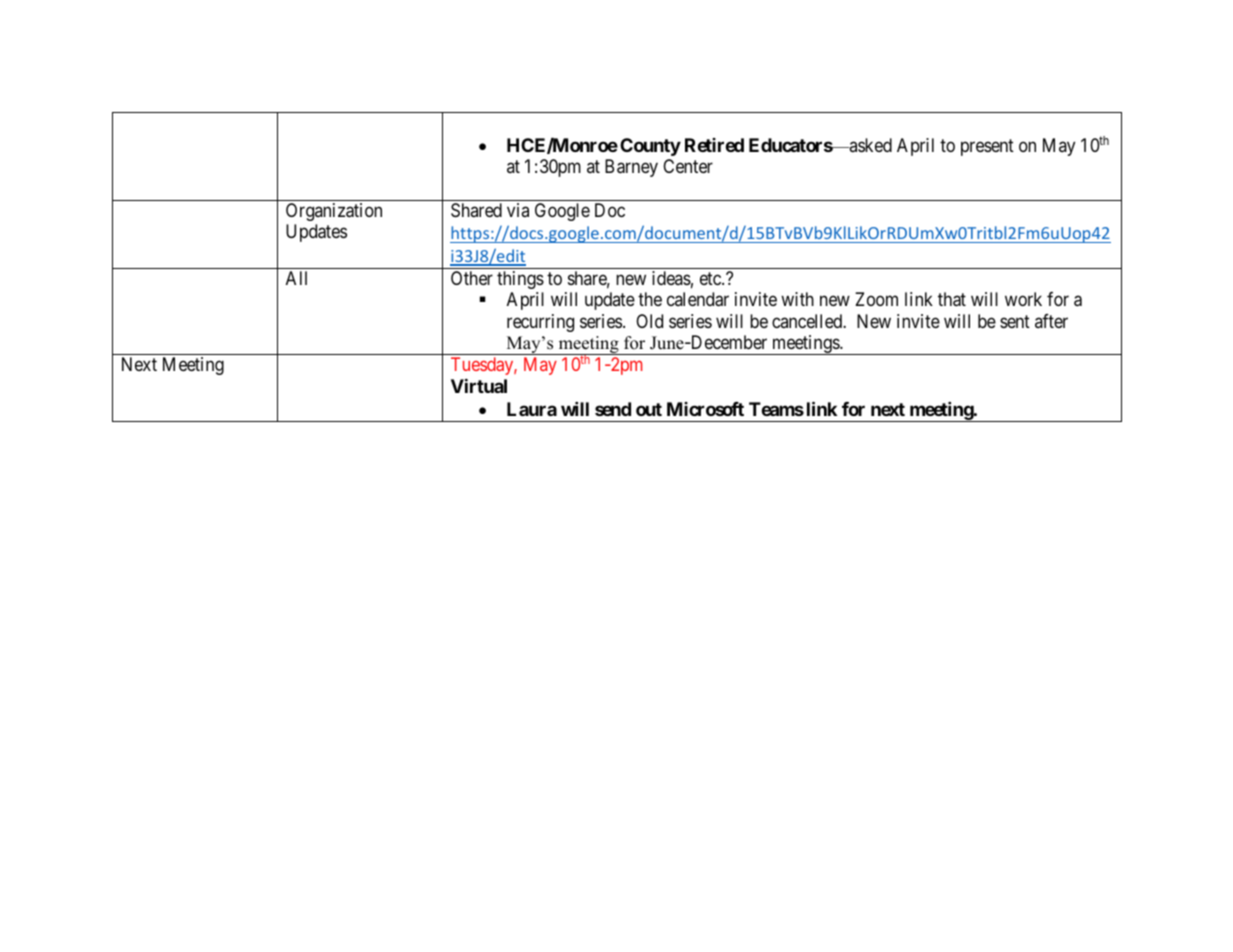 This screenshot has height=952, width=1233. What do you see at coordinates (472, 278) in the screenshot?
I see `Other` at bounding box center [472, 278].
